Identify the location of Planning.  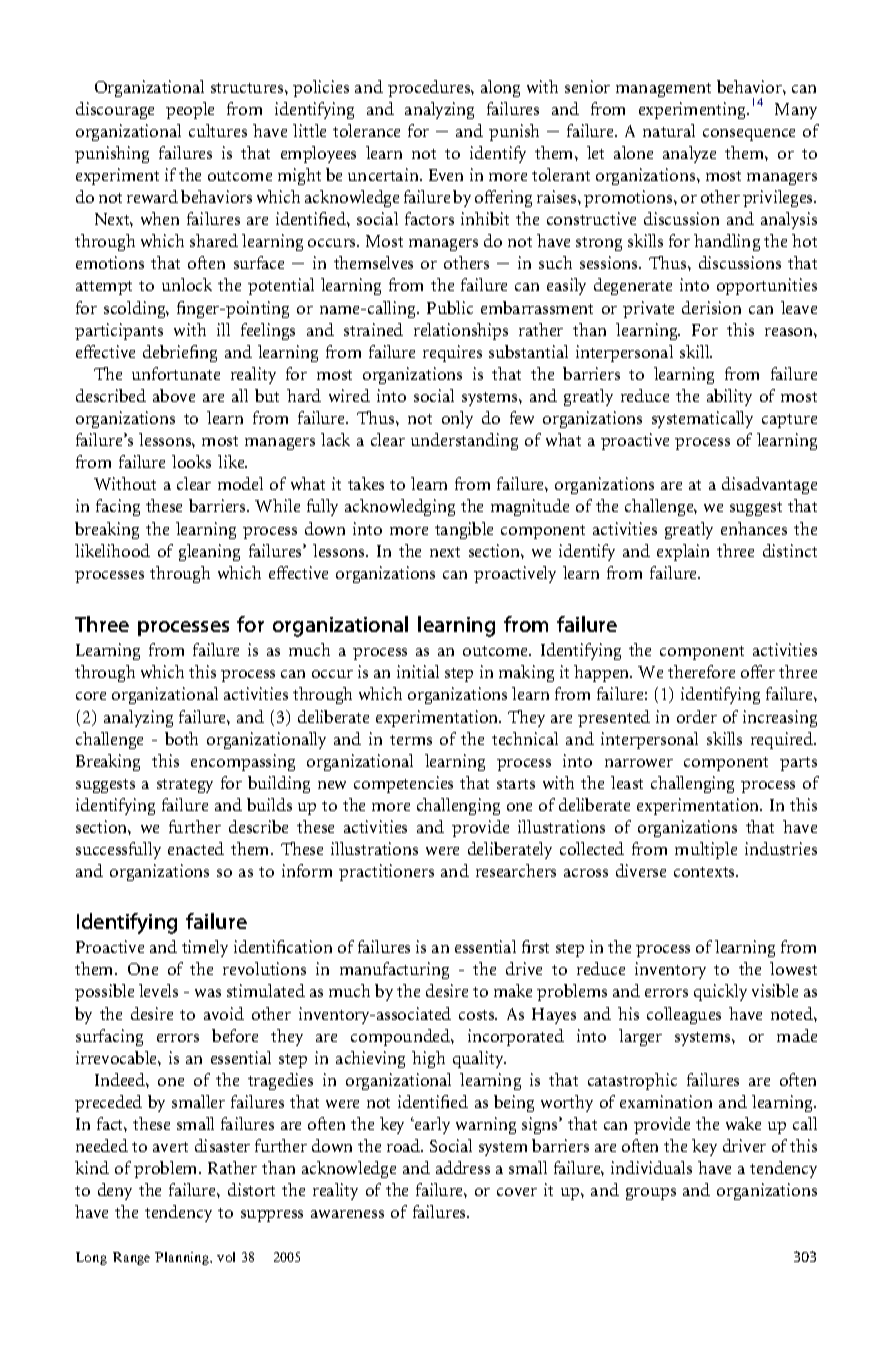
(183, 1258).
